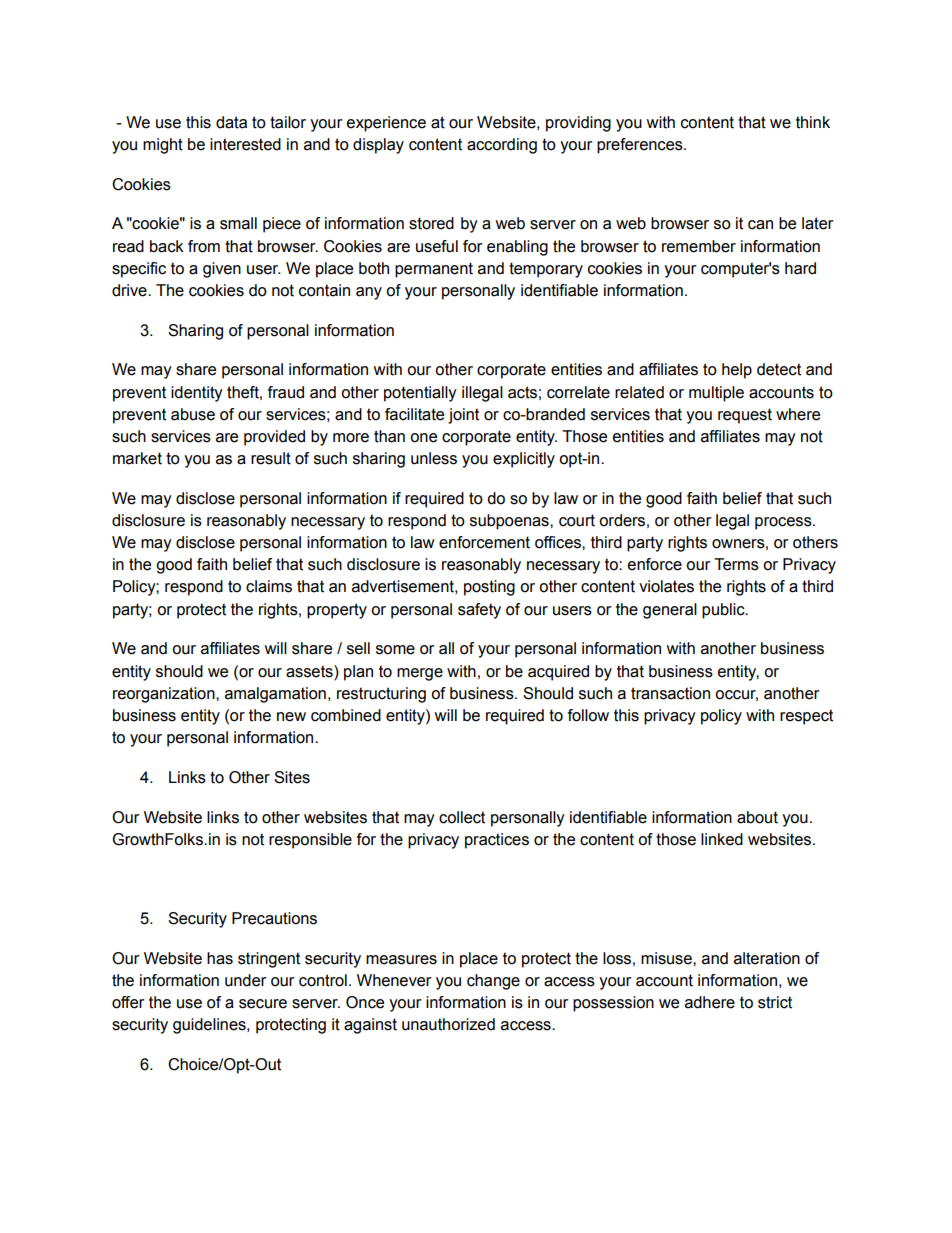 This page has width=952, height=1233. Describe the element at coordinates (502, 146) in the page. I see `according` at that location.
